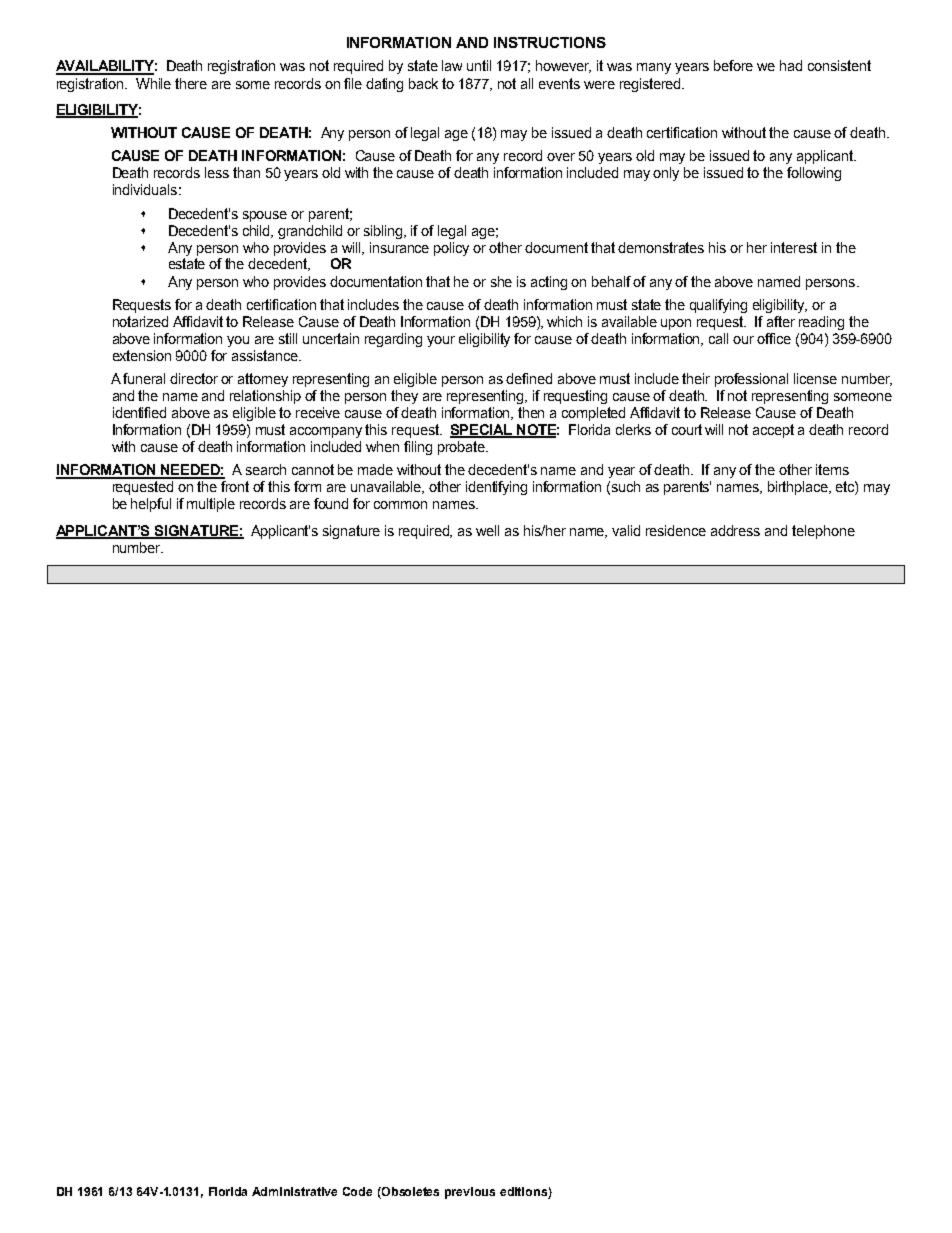 Image resolution: width=952 pixels, height=1233 pixels. What do you see at coordinates (470, 1193) in the screenshot?
I see `previous` at bounding box center [470, 1193].
